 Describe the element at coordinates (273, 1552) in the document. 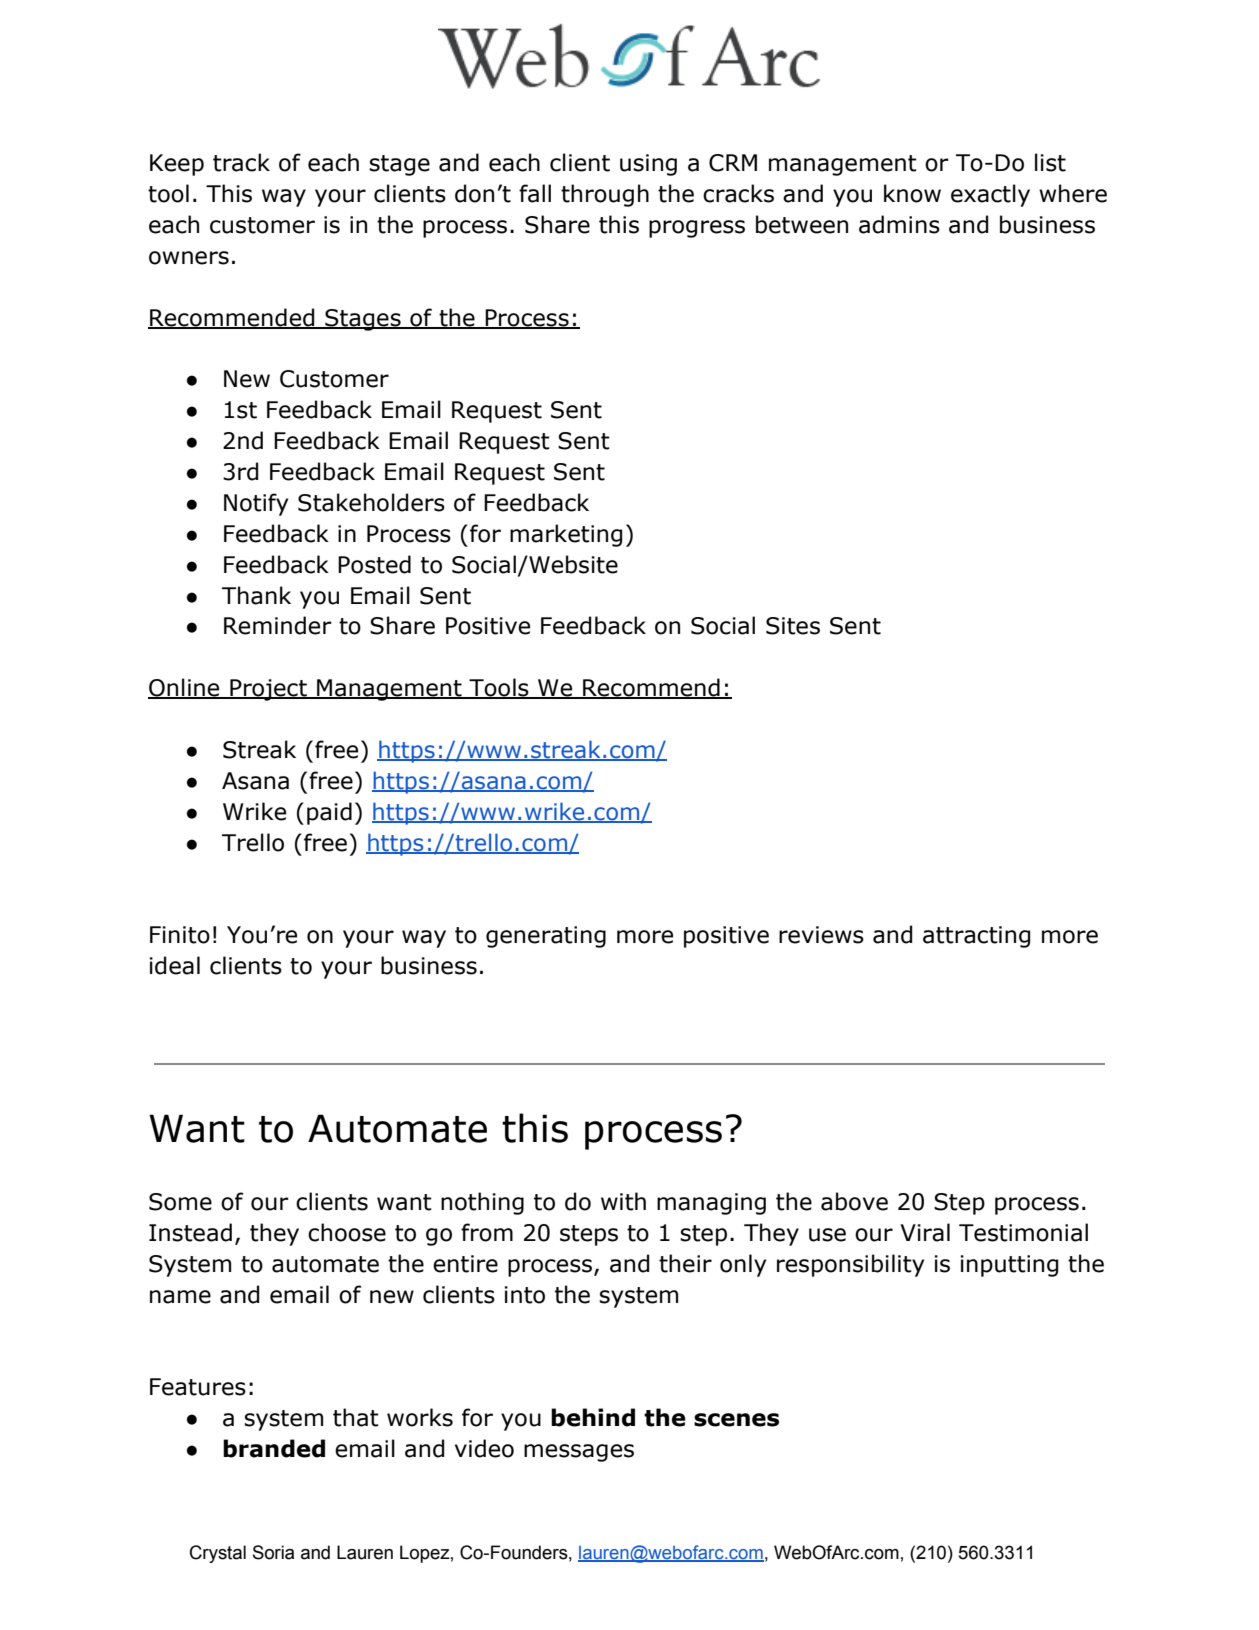

I see `Soria` at that location.
